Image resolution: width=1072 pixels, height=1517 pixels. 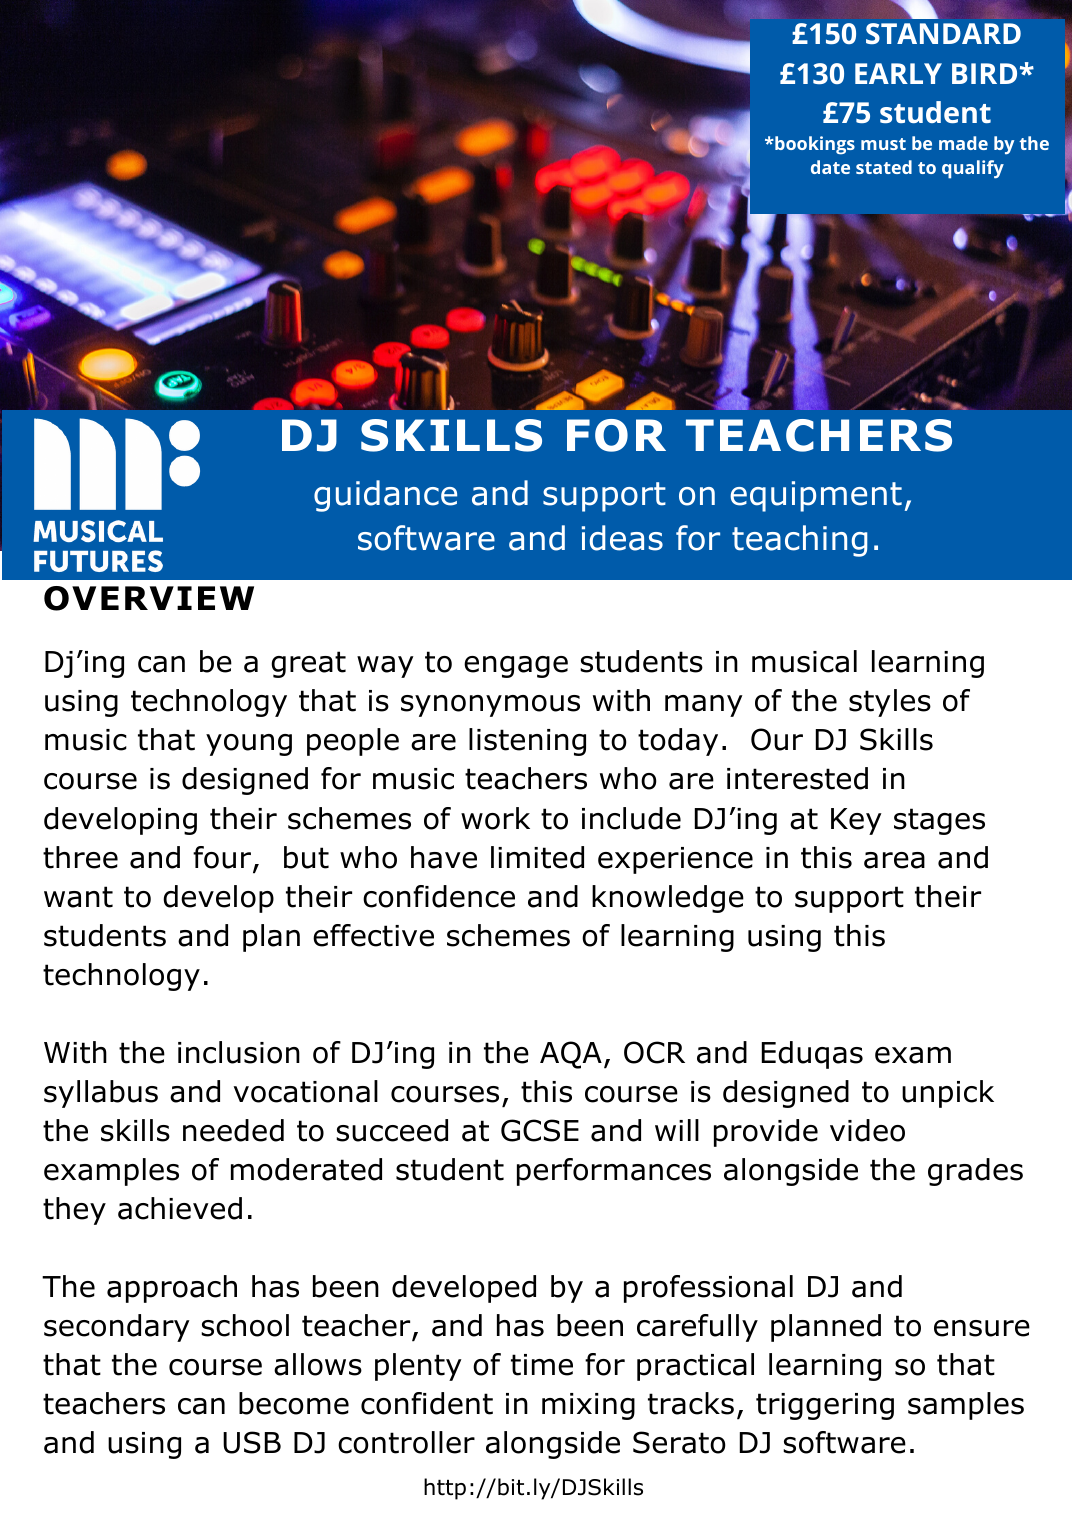 I want to click on listening, so click(x=527, y=742).
